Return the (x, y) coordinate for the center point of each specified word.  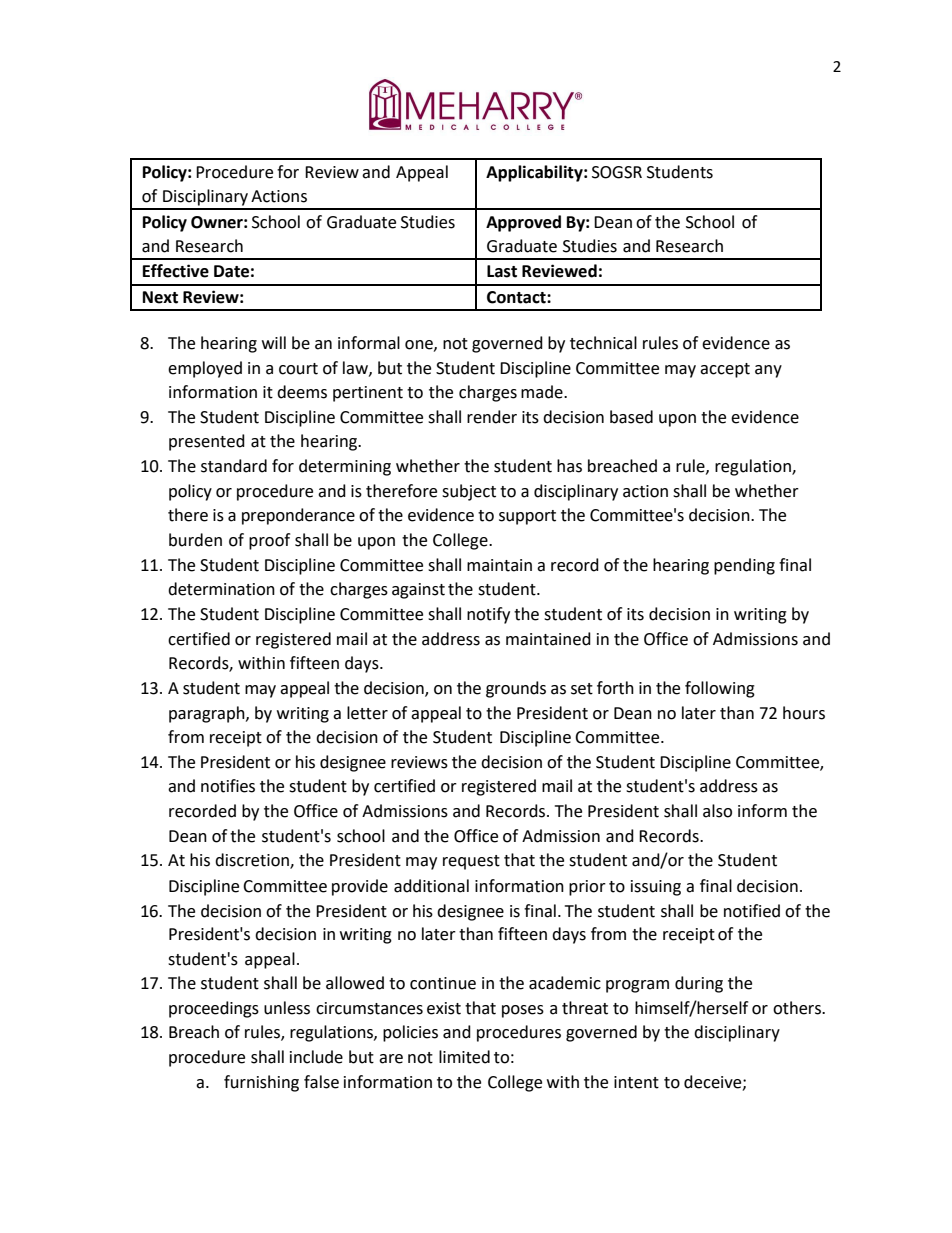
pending (744, 566)
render (492, 417)
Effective (176, 271)
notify (488, 615)
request (471, 862)
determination (221, 589)
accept (725, 370)
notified (752, 911)
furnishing (261, 1083)
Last (502, 271)
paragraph (208, 714)
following (720, 689)
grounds (516, 689)
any (768, 371)
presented (207, 442)
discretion (253, 861)
